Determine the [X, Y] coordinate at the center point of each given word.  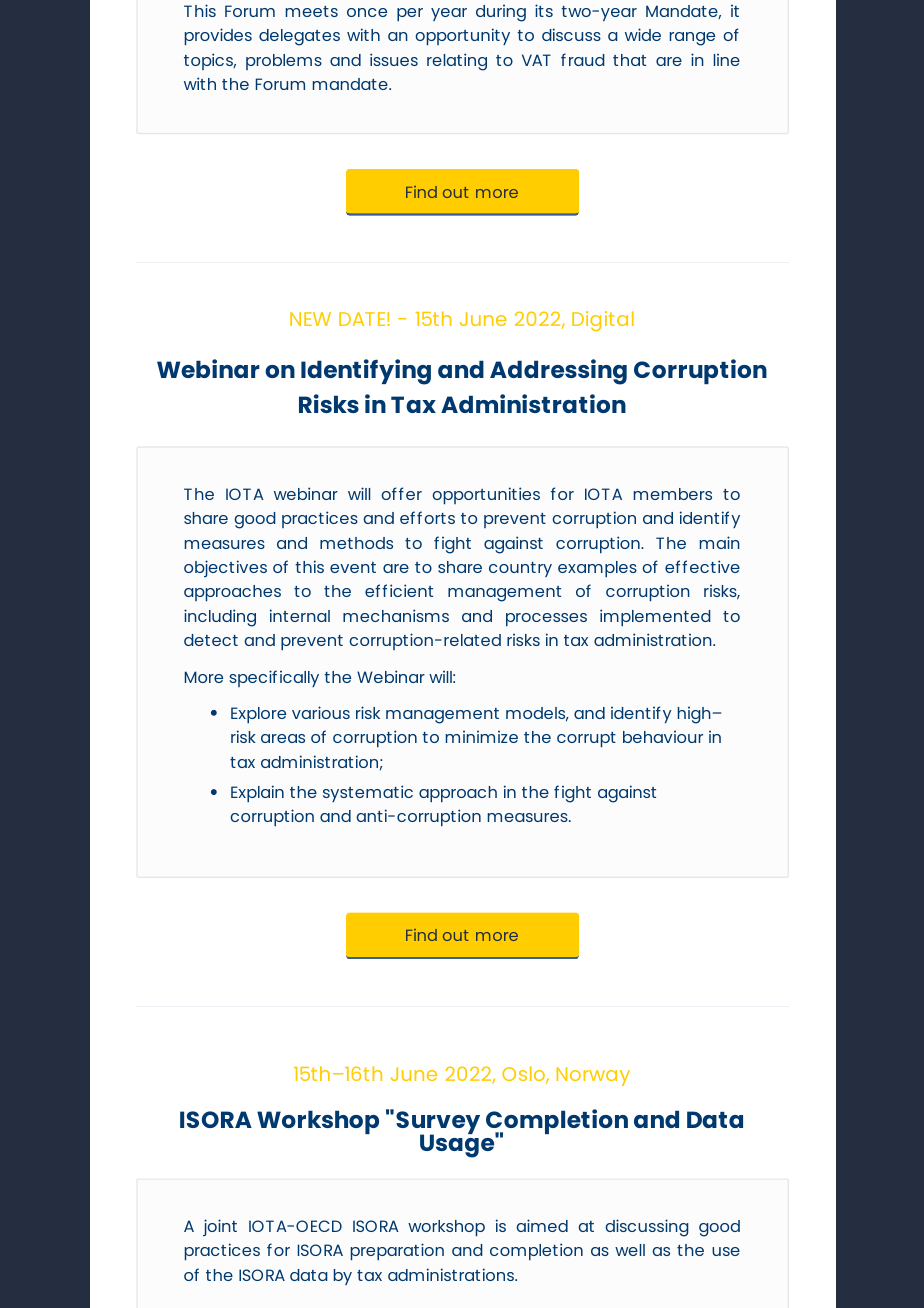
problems [284, 62]
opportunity [462, 36]
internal [300, 615]
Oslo [524, 1075]
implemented [655, 617]
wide [643, 34]
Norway [593, 1076]
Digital [603, 321]
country [520, 569]
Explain [257, 793]
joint [220, 1227]
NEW [310, 319]
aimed [542, 1225]
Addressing [558, 372]
